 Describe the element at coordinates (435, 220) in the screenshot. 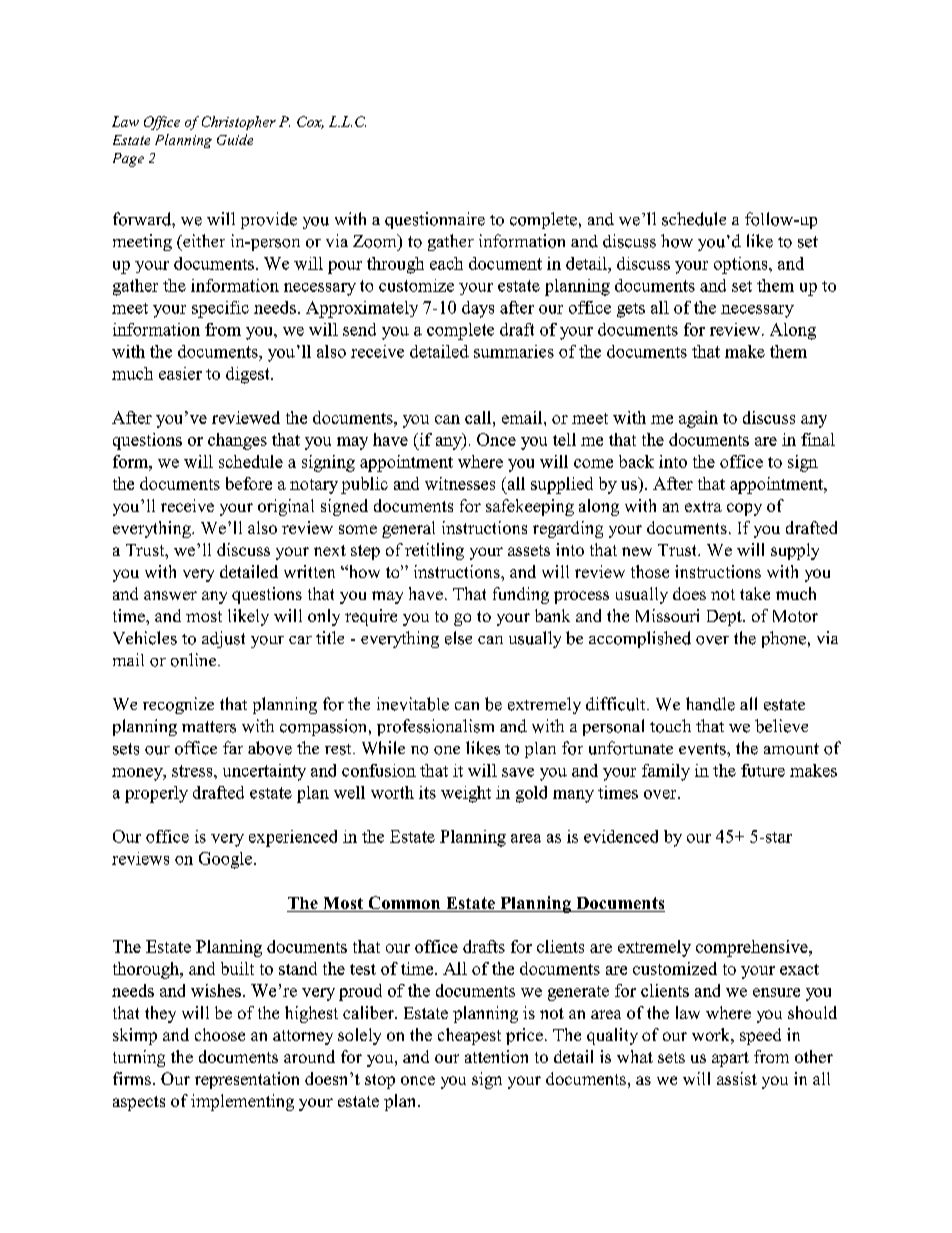

I see `questionnaire` at that location.
